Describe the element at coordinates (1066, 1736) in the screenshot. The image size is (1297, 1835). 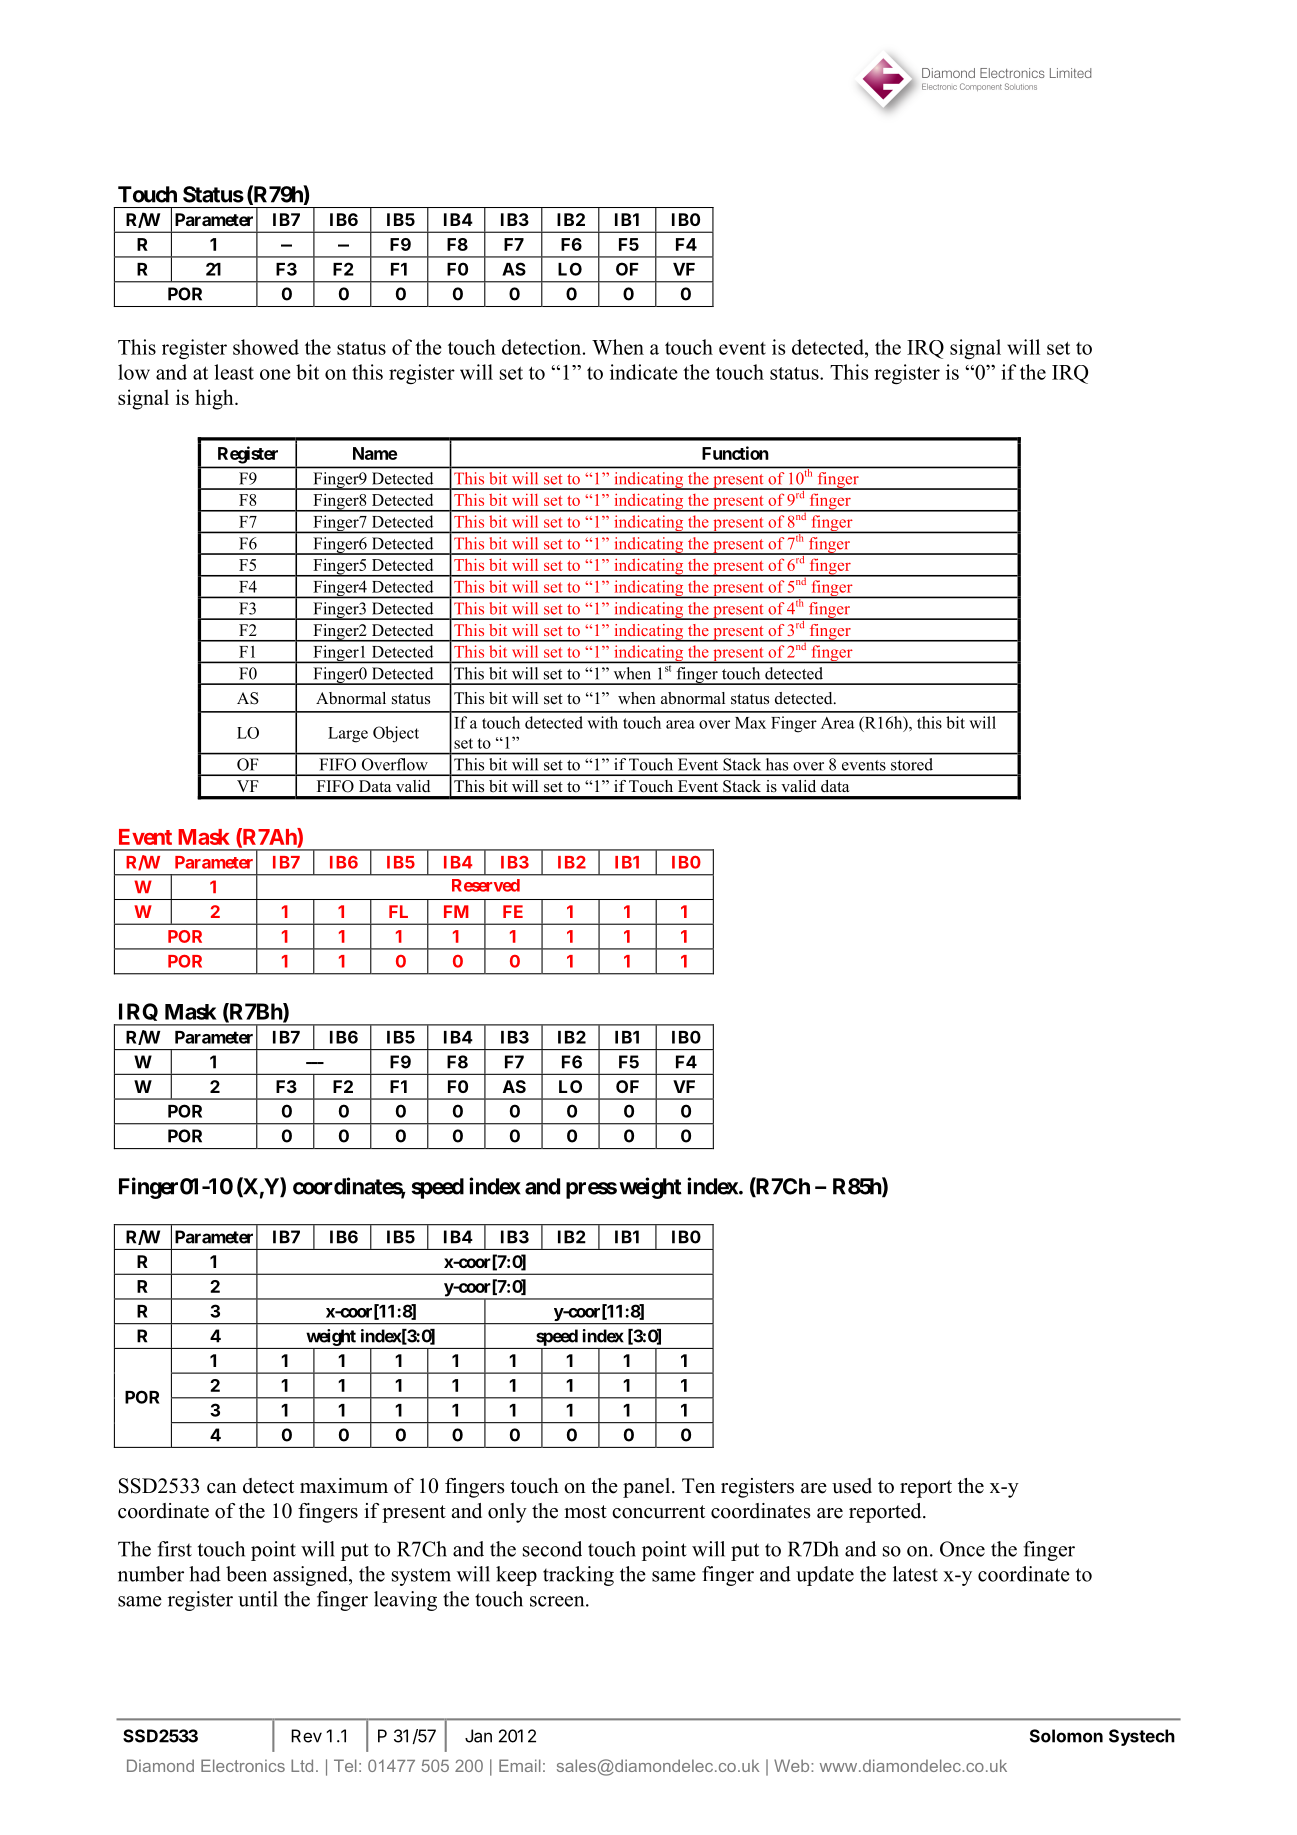
I see `Solomon` at that location.
